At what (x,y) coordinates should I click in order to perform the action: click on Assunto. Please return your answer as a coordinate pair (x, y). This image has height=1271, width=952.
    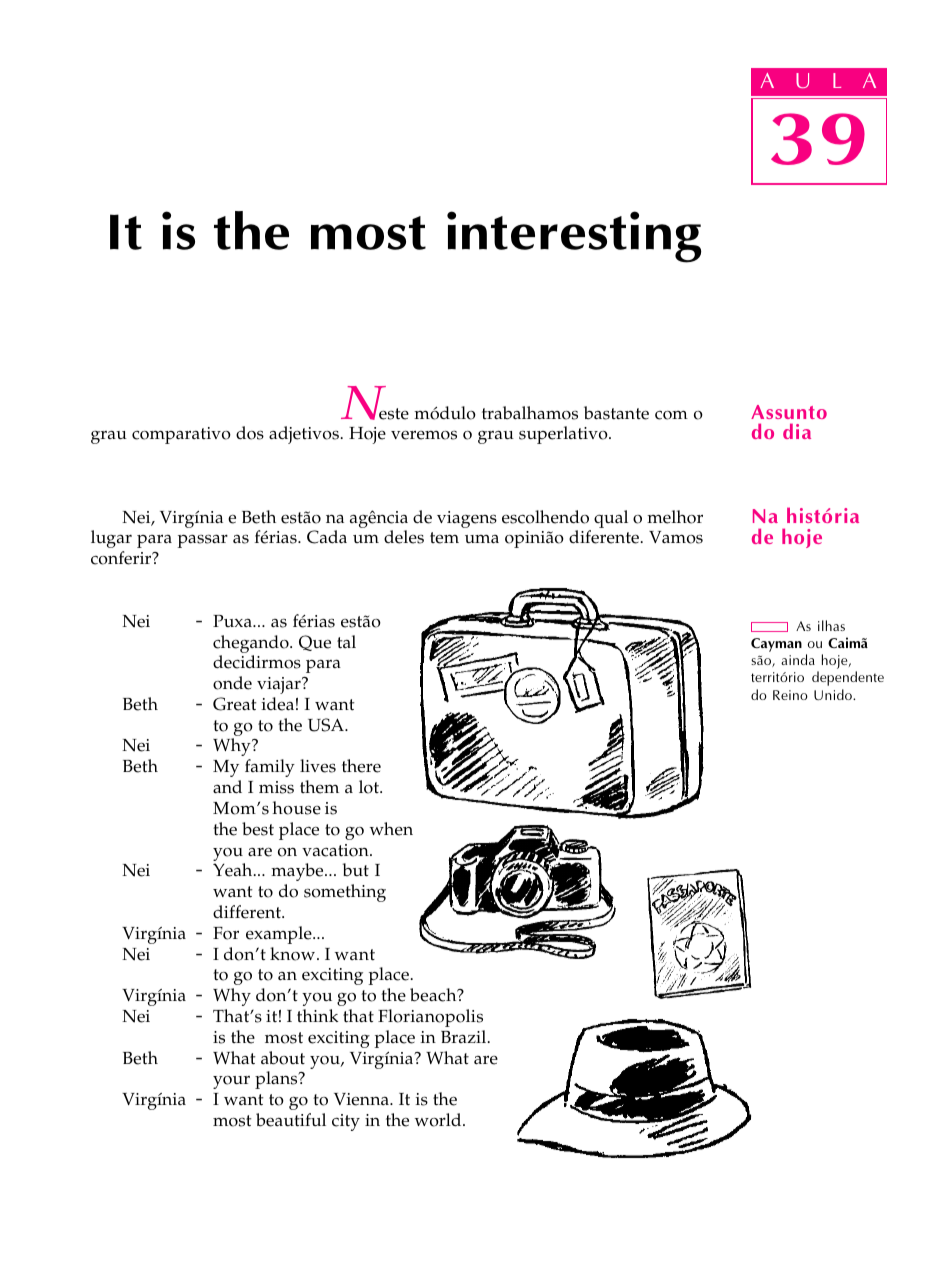
    Looking at the image, I should click on (789, 412).
